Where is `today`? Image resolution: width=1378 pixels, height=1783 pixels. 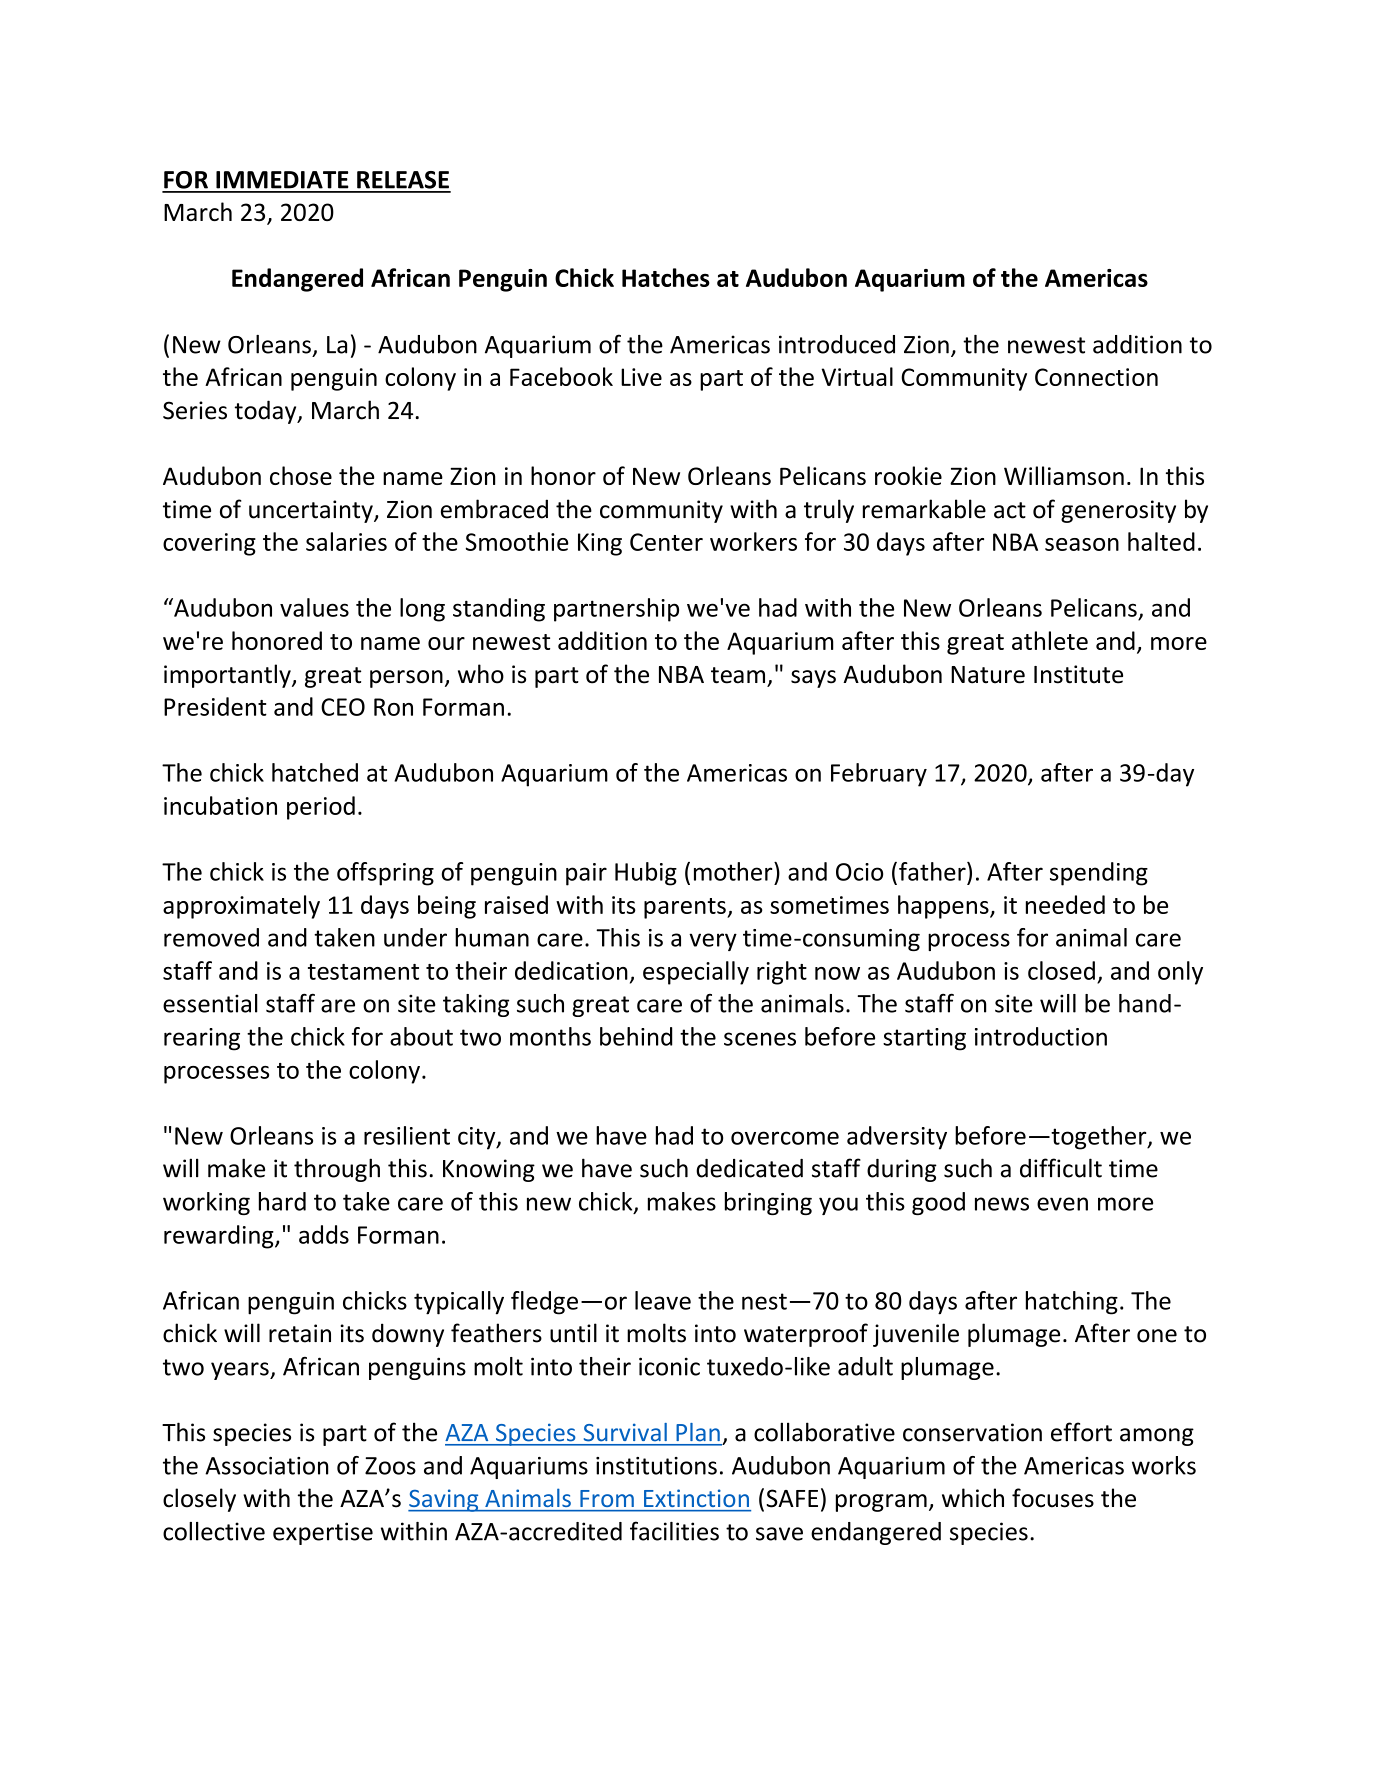 today is located at coordinates (267, 412).
